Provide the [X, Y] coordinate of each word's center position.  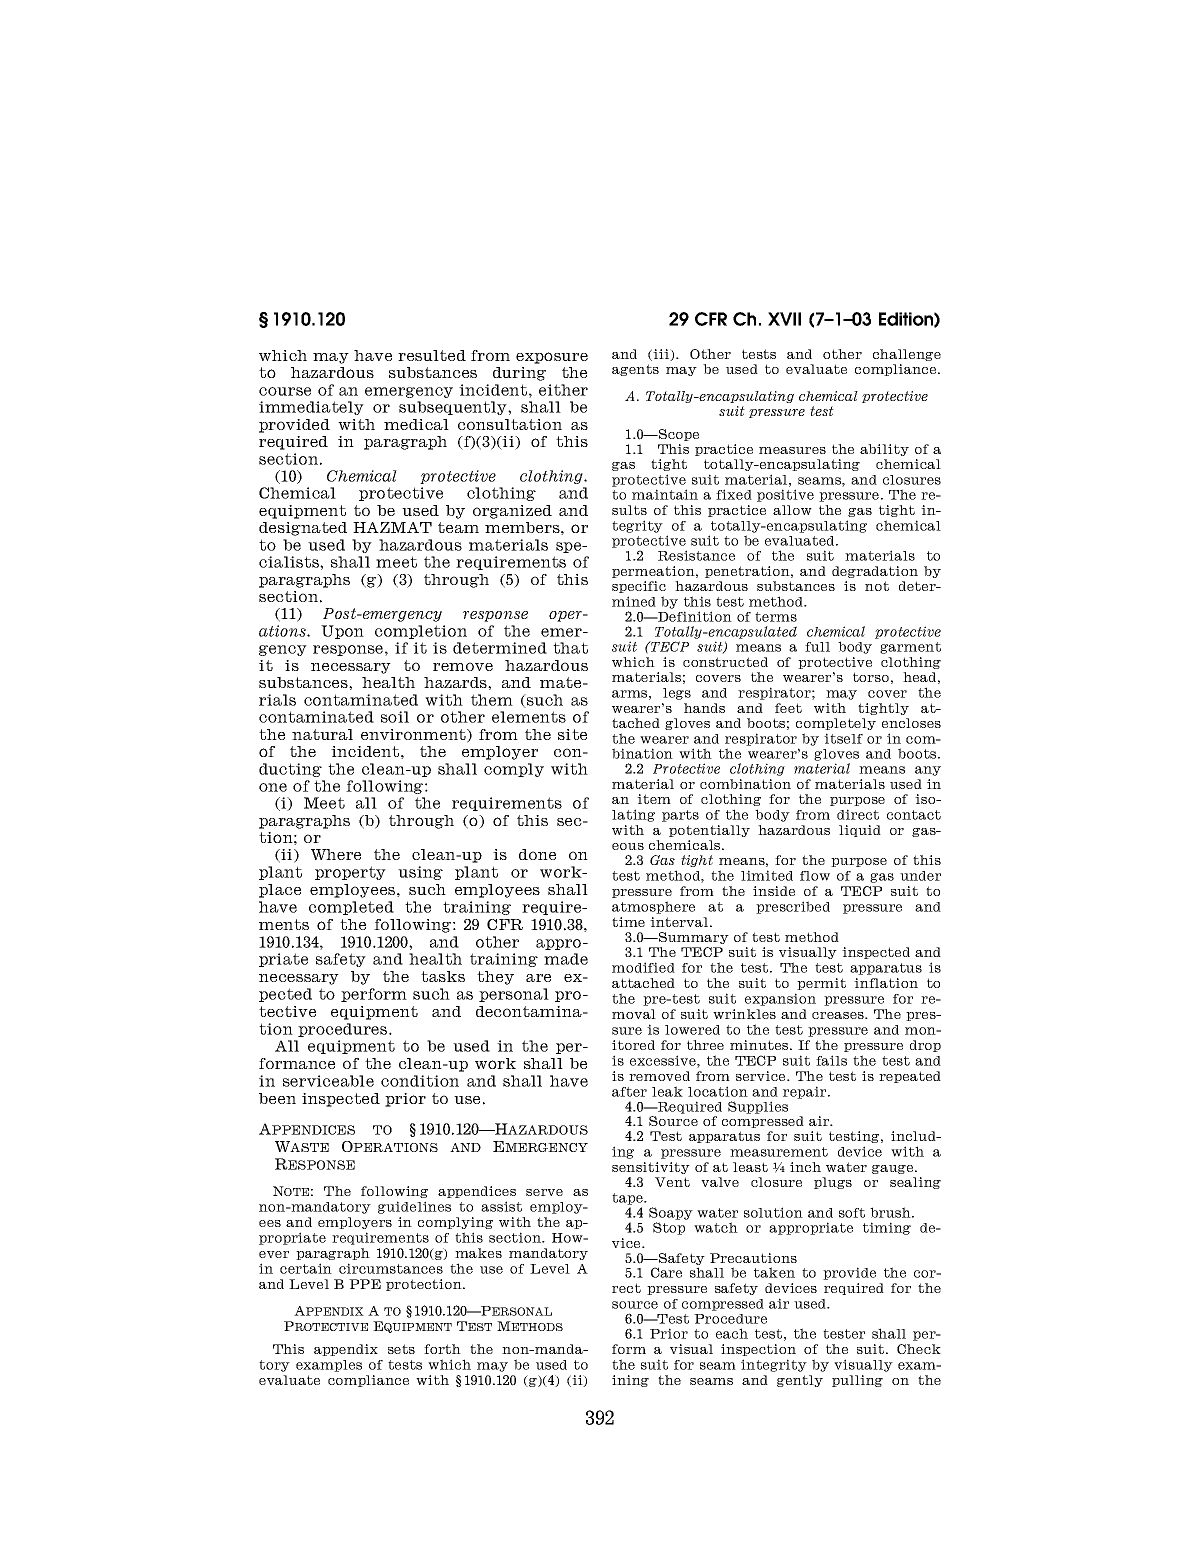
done [537, 854]
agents [635, 370]
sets [401, 1349]
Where [336, 854]
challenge [907, 355]
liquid [860, 831]
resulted [432, 355]
